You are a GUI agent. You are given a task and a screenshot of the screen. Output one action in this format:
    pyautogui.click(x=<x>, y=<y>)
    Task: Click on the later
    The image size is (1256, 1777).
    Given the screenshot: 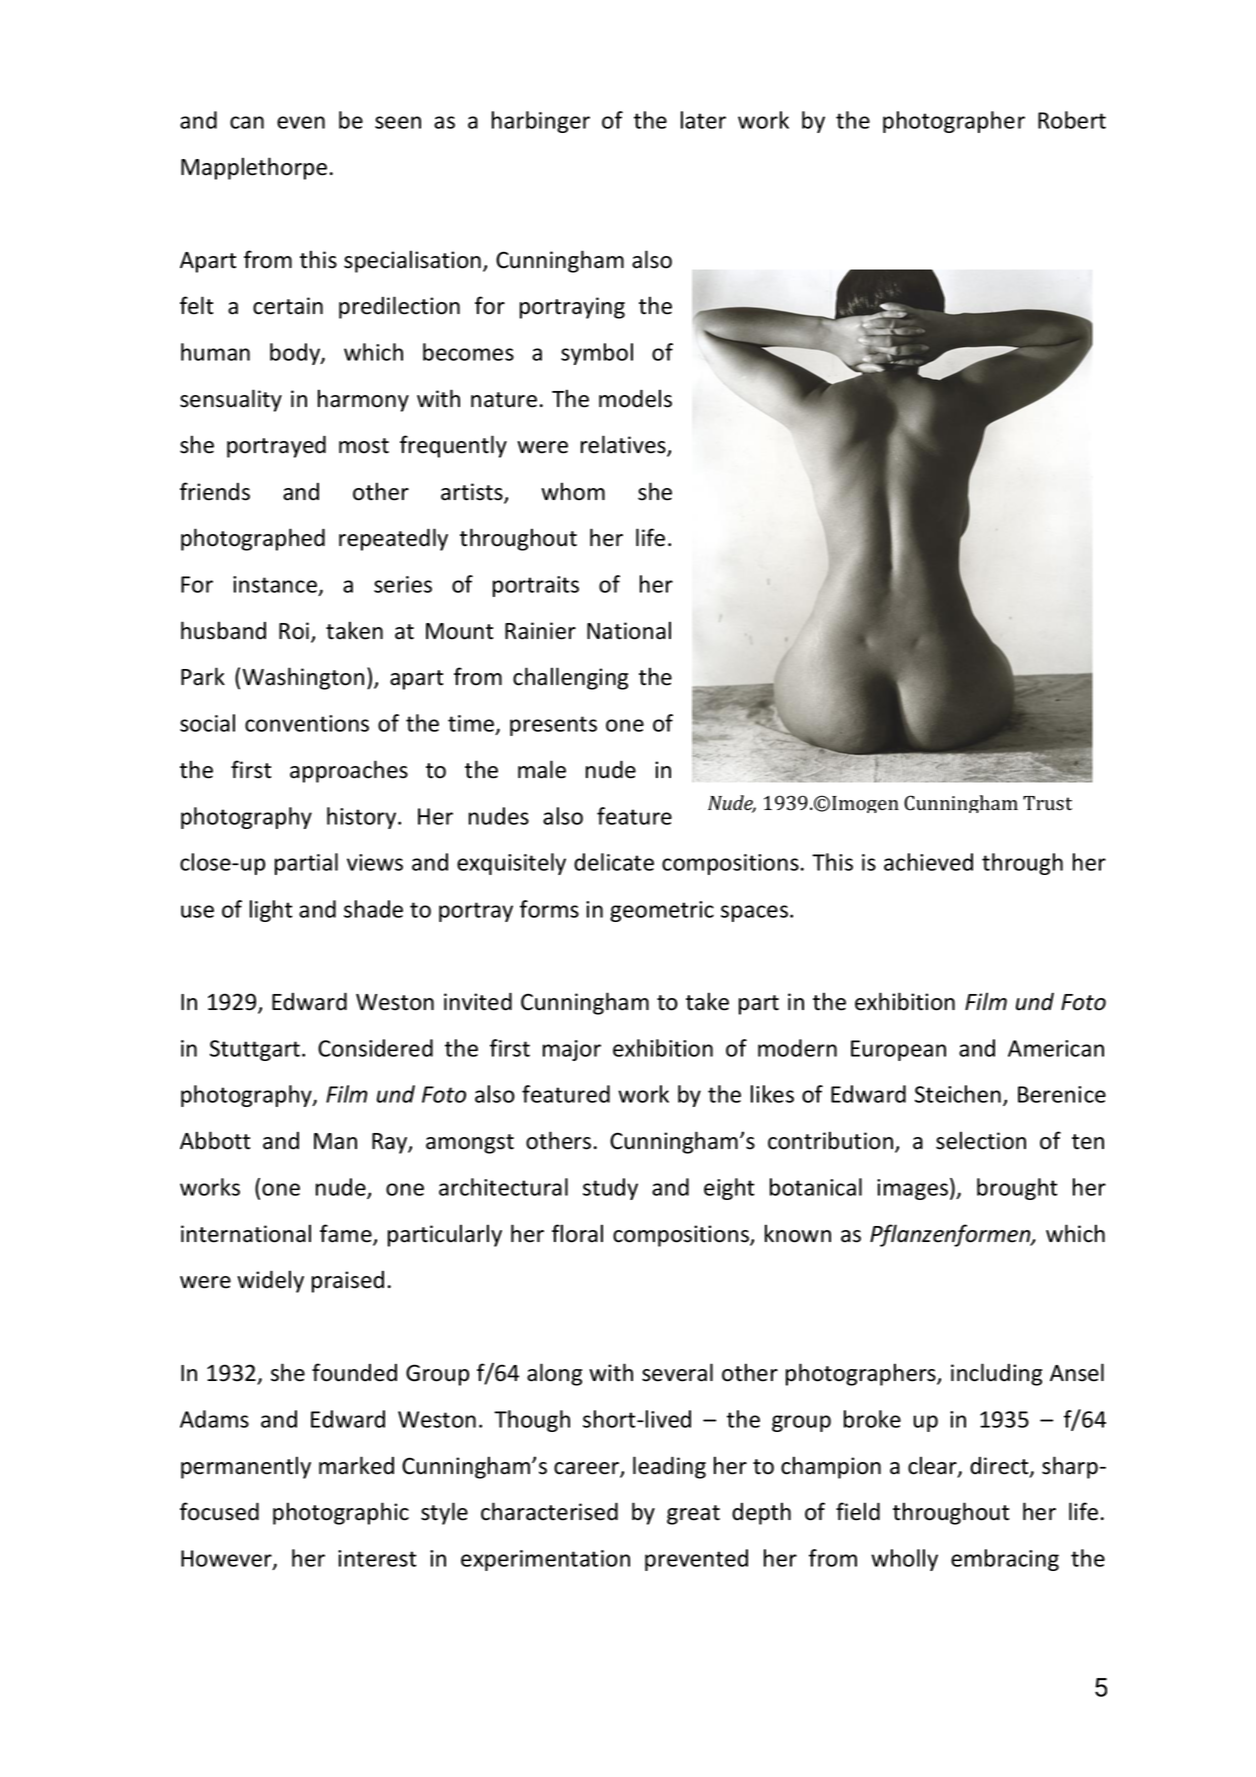 What is the action you would take?
    pyautogui.click(x=703, y=120)
